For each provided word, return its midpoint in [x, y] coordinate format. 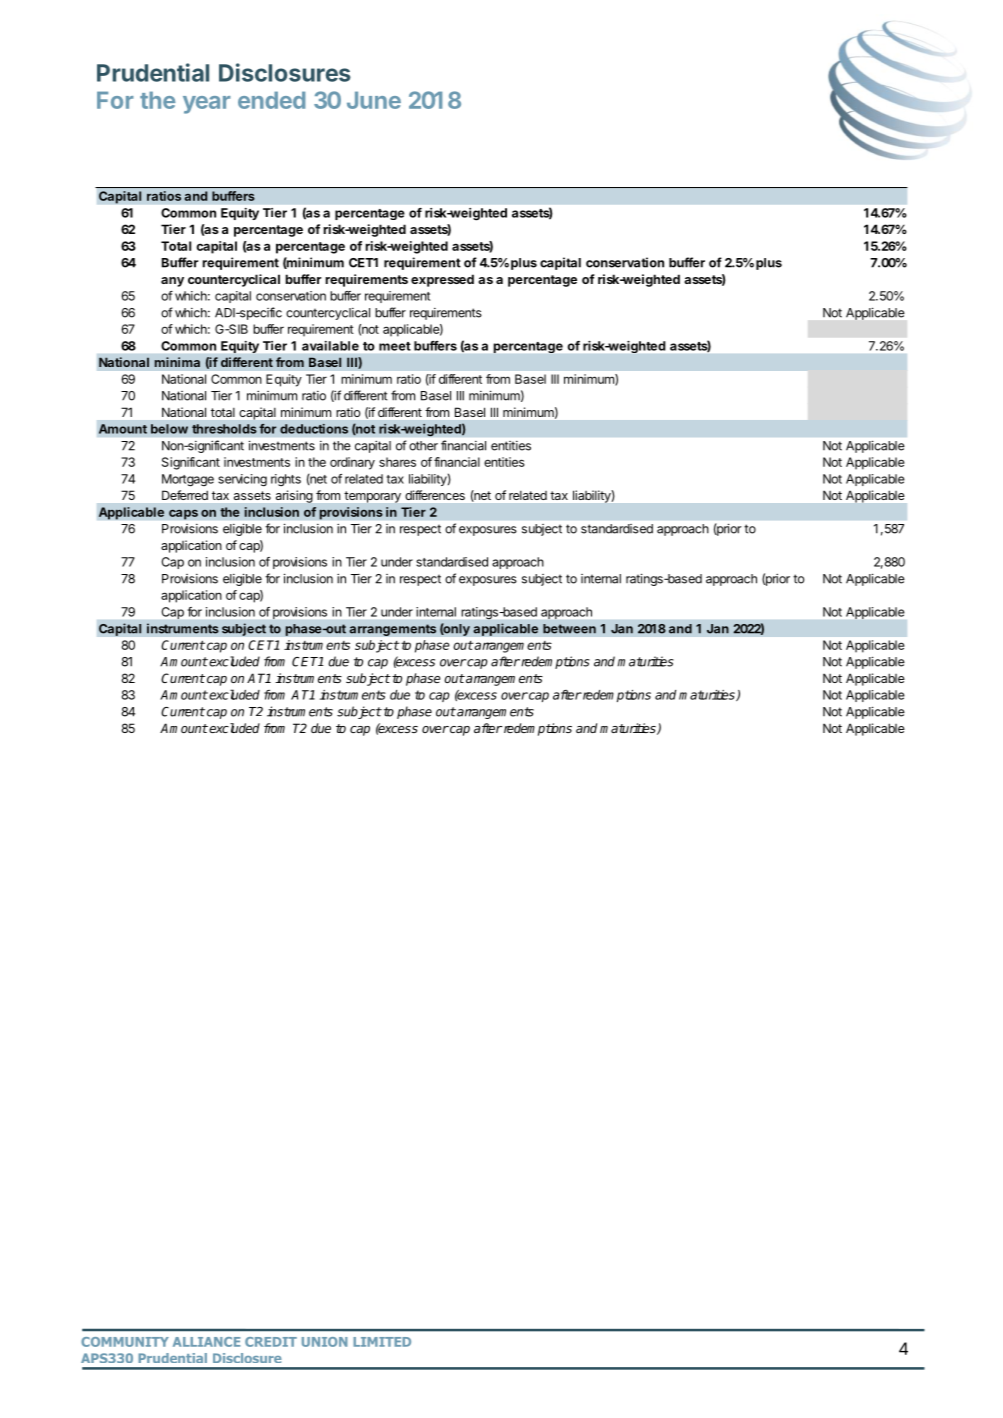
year [207, 105]
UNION [325, 1342]
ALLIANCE [206, 1342]
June [374, 100]
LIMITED [382, 1342]
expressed [442, 280]
